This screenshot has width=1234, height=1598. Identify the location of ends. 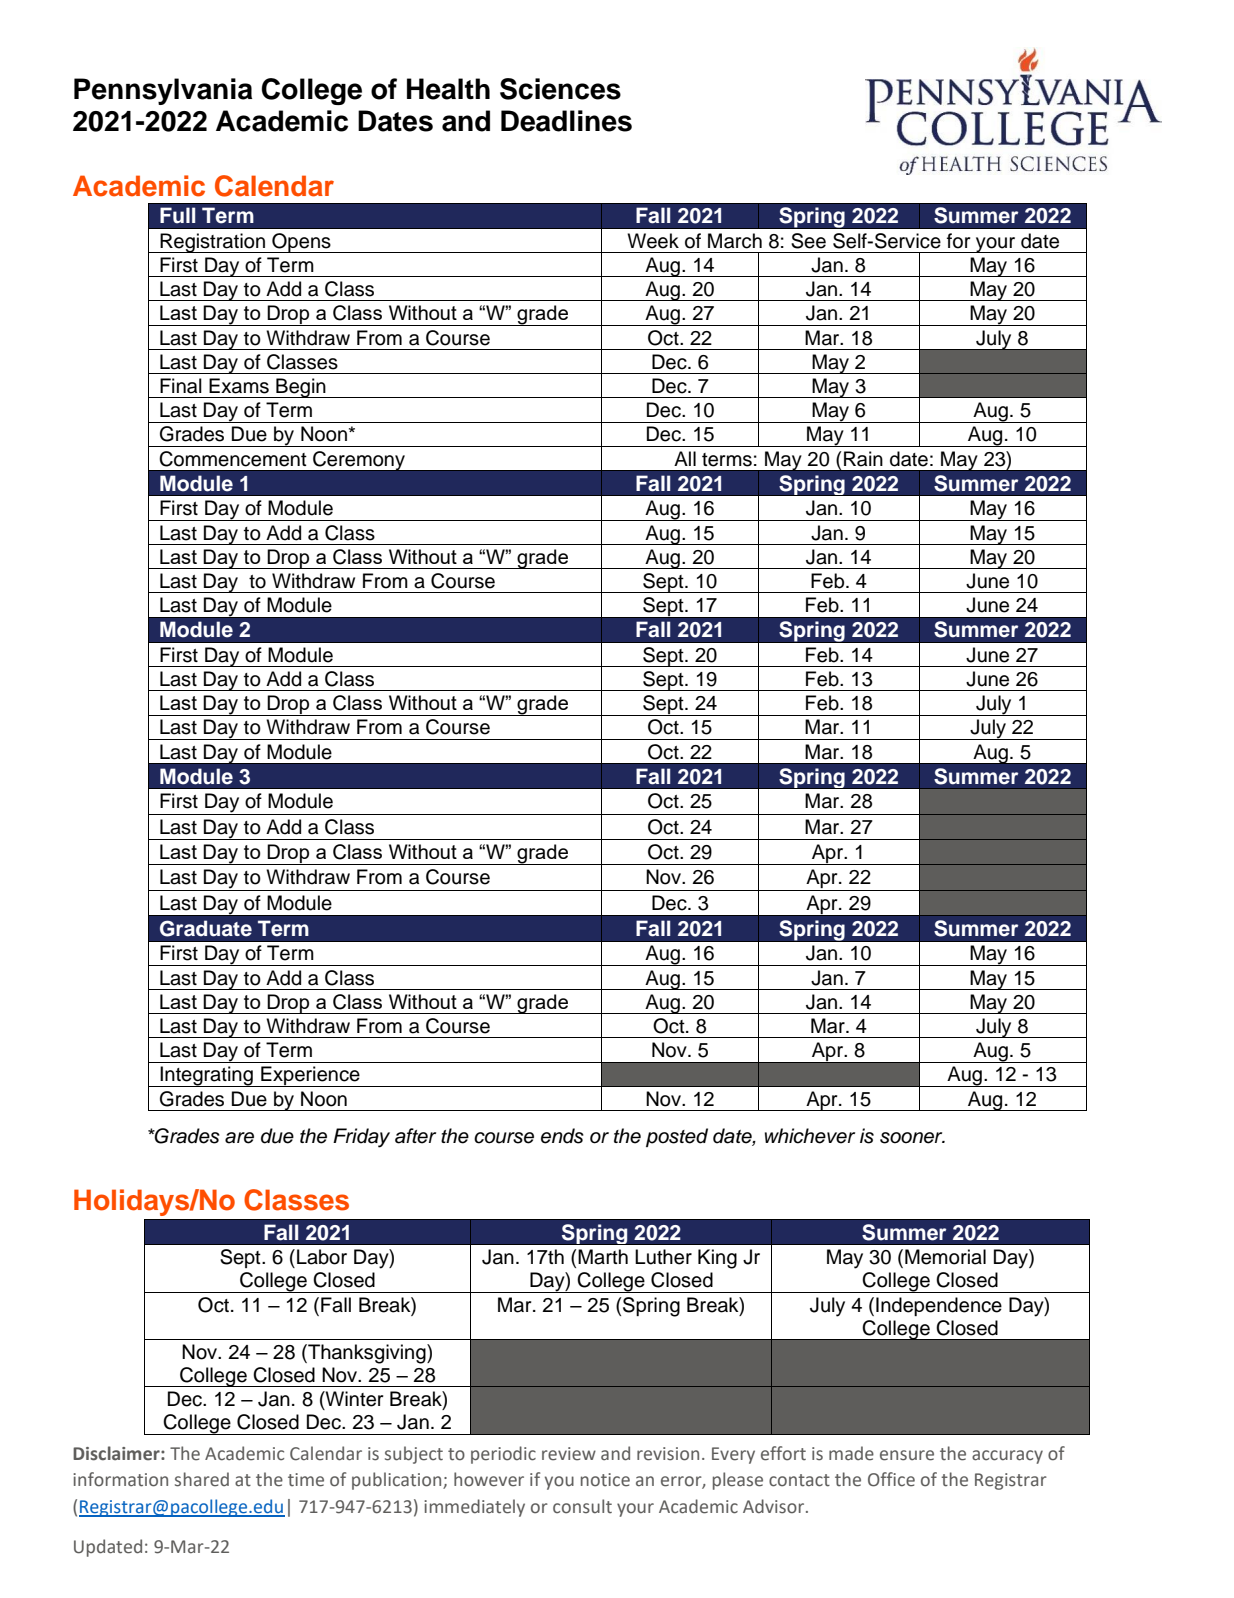
(562, 1136).
